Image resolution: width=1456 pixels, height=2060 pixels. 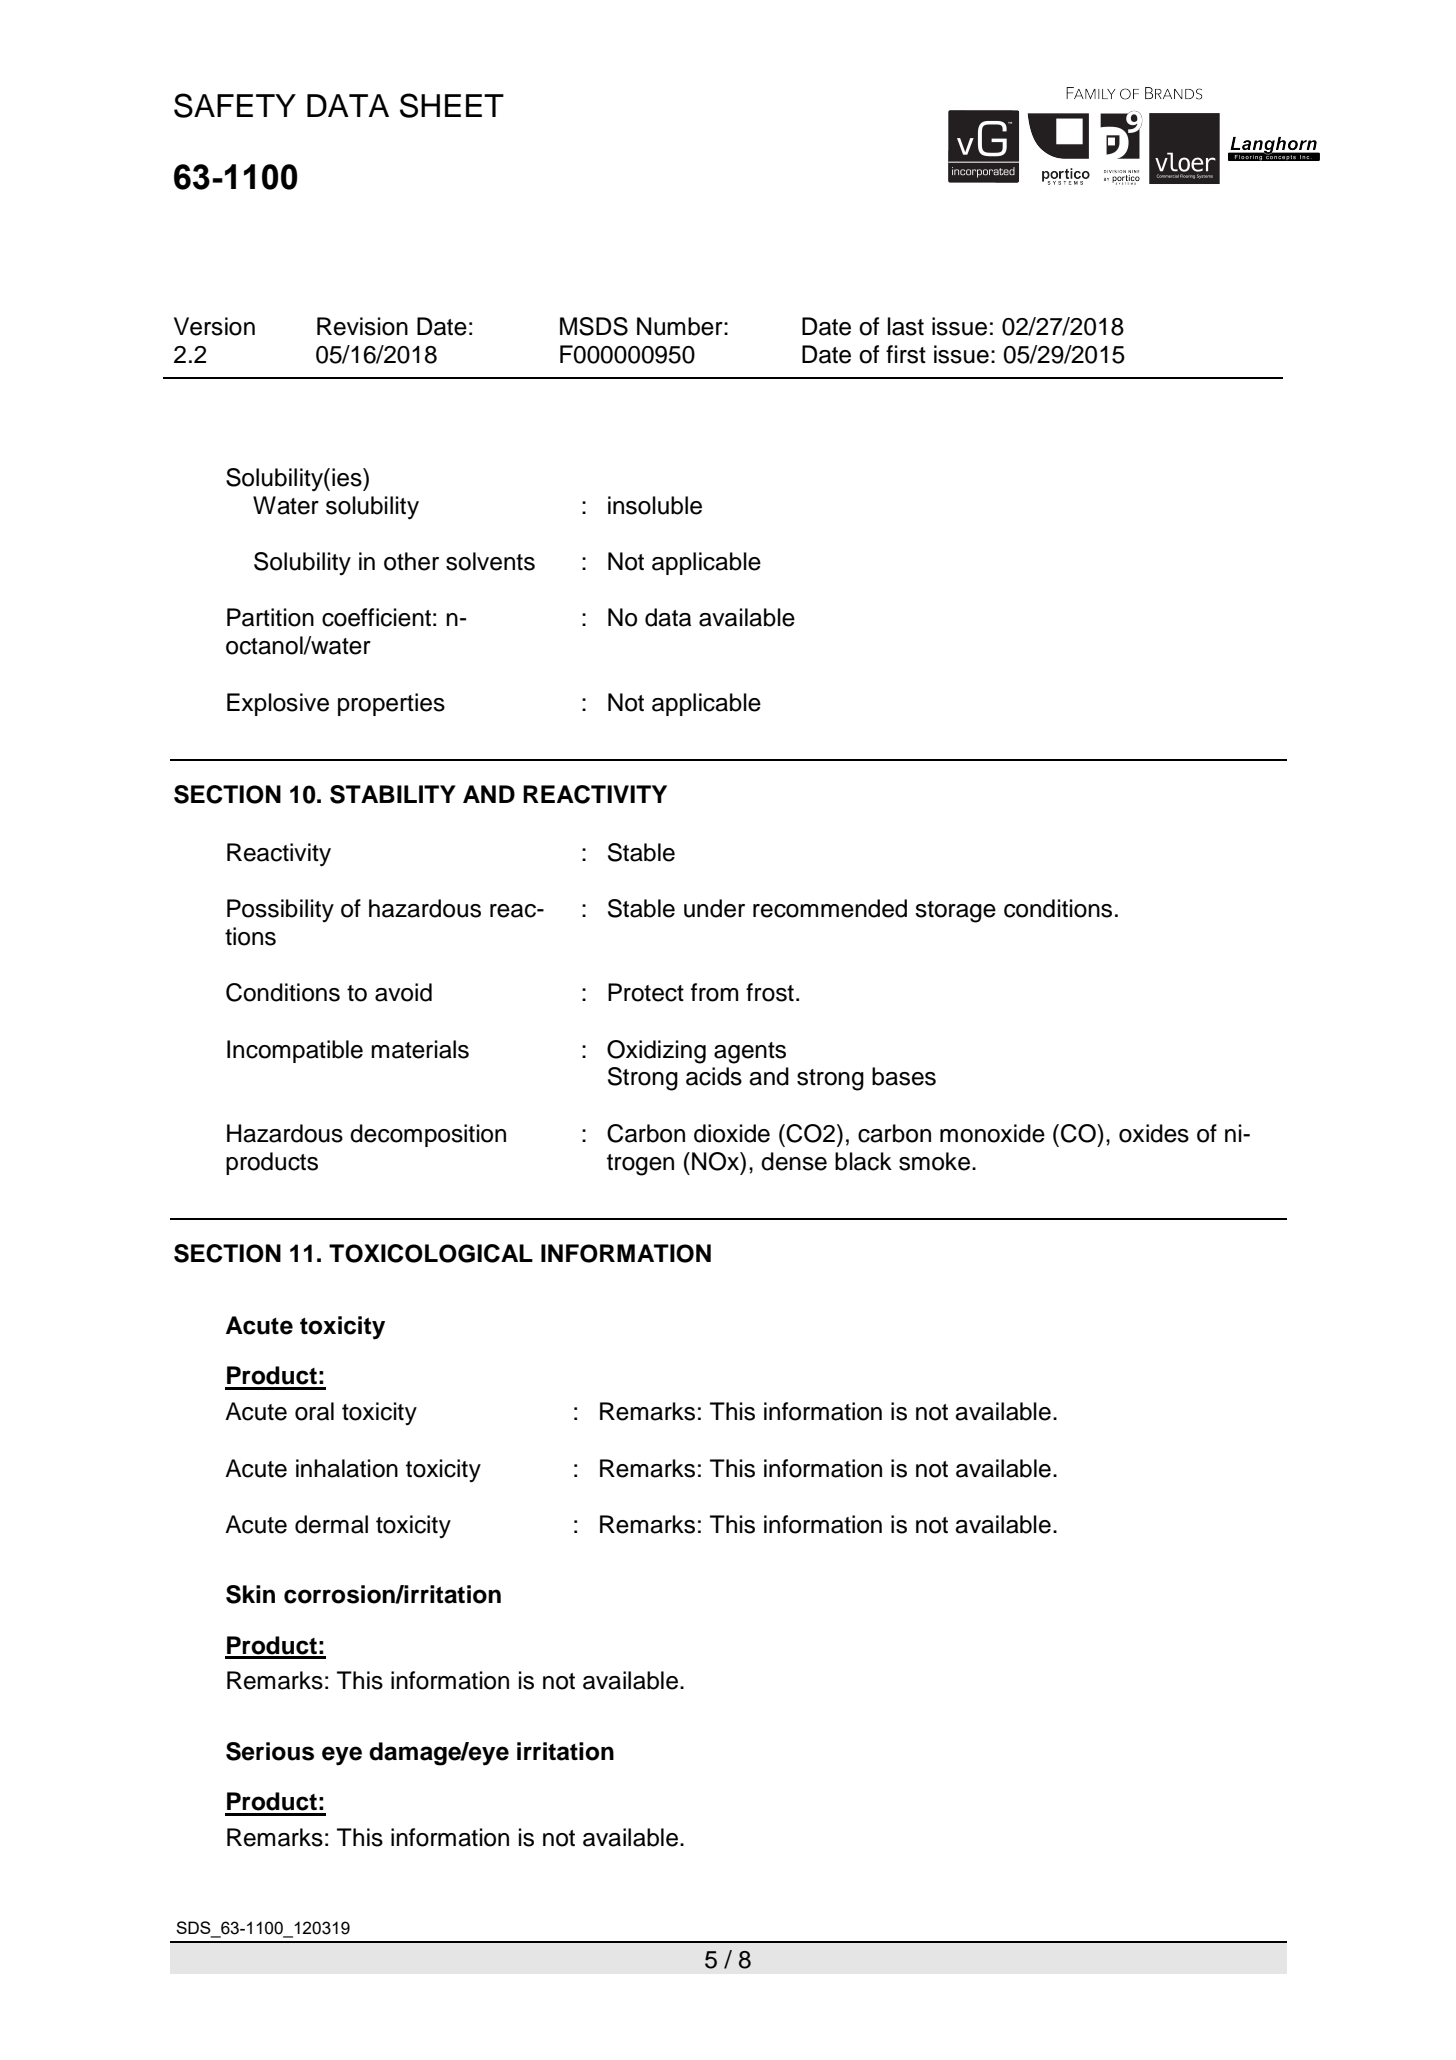 What do you see at coordinates (655, 505) in the document?
I see `insoluble` at bounding box center [655, 505].
